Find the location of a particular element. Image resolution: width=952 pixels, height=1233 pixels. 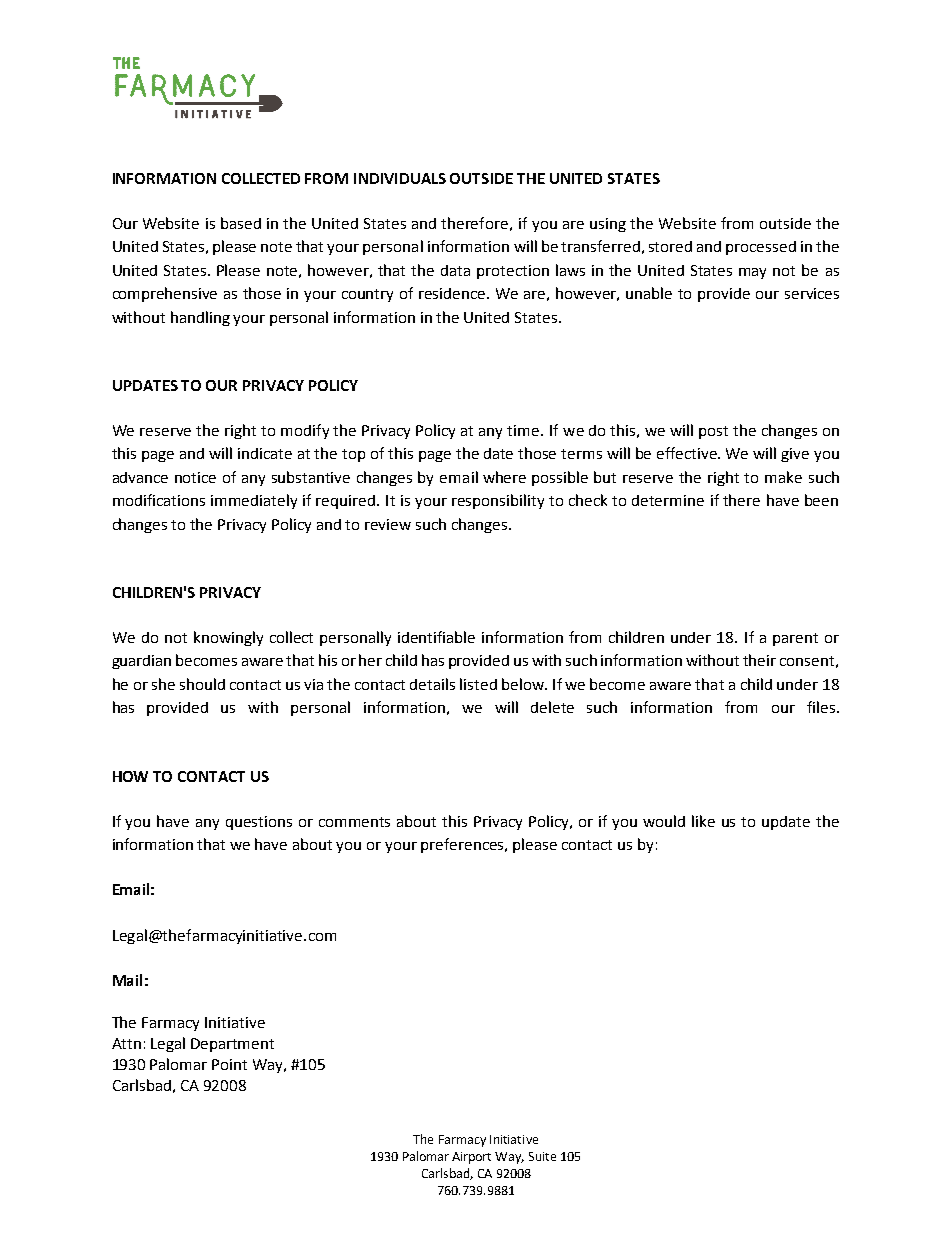

notice is located at coordinates (195, 477).
